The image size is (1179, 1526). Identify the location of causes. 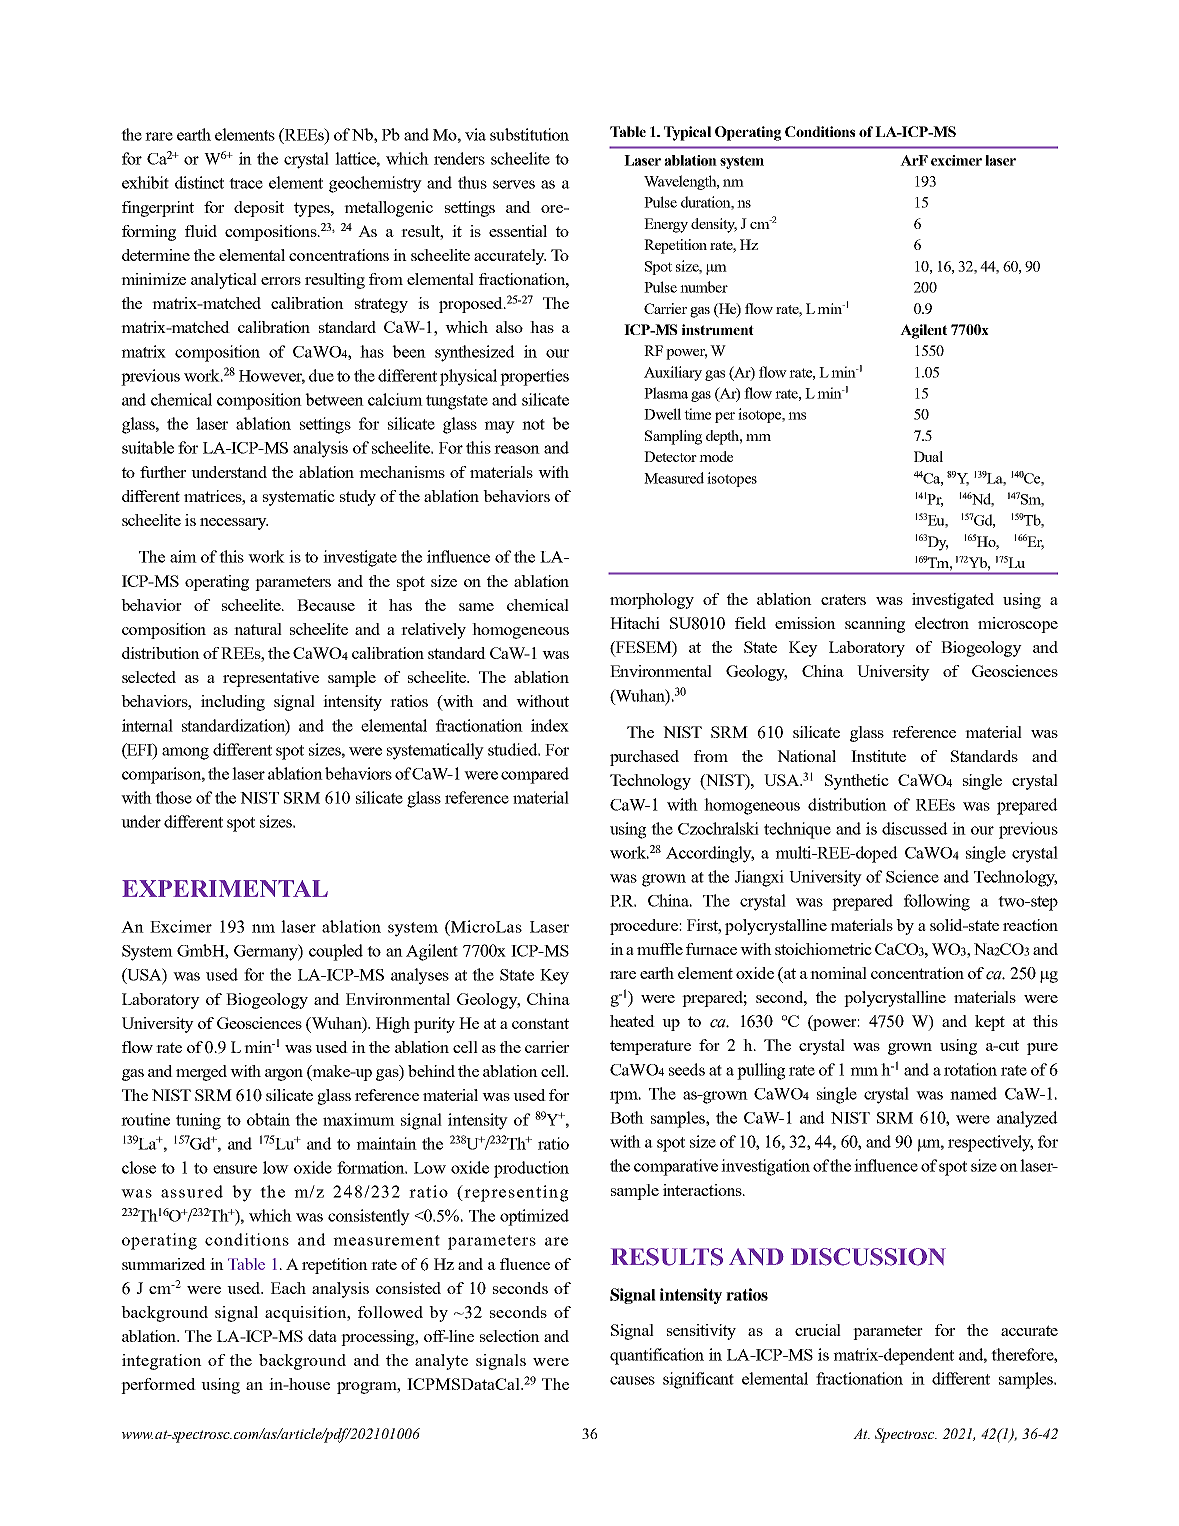
(632, 1380).
